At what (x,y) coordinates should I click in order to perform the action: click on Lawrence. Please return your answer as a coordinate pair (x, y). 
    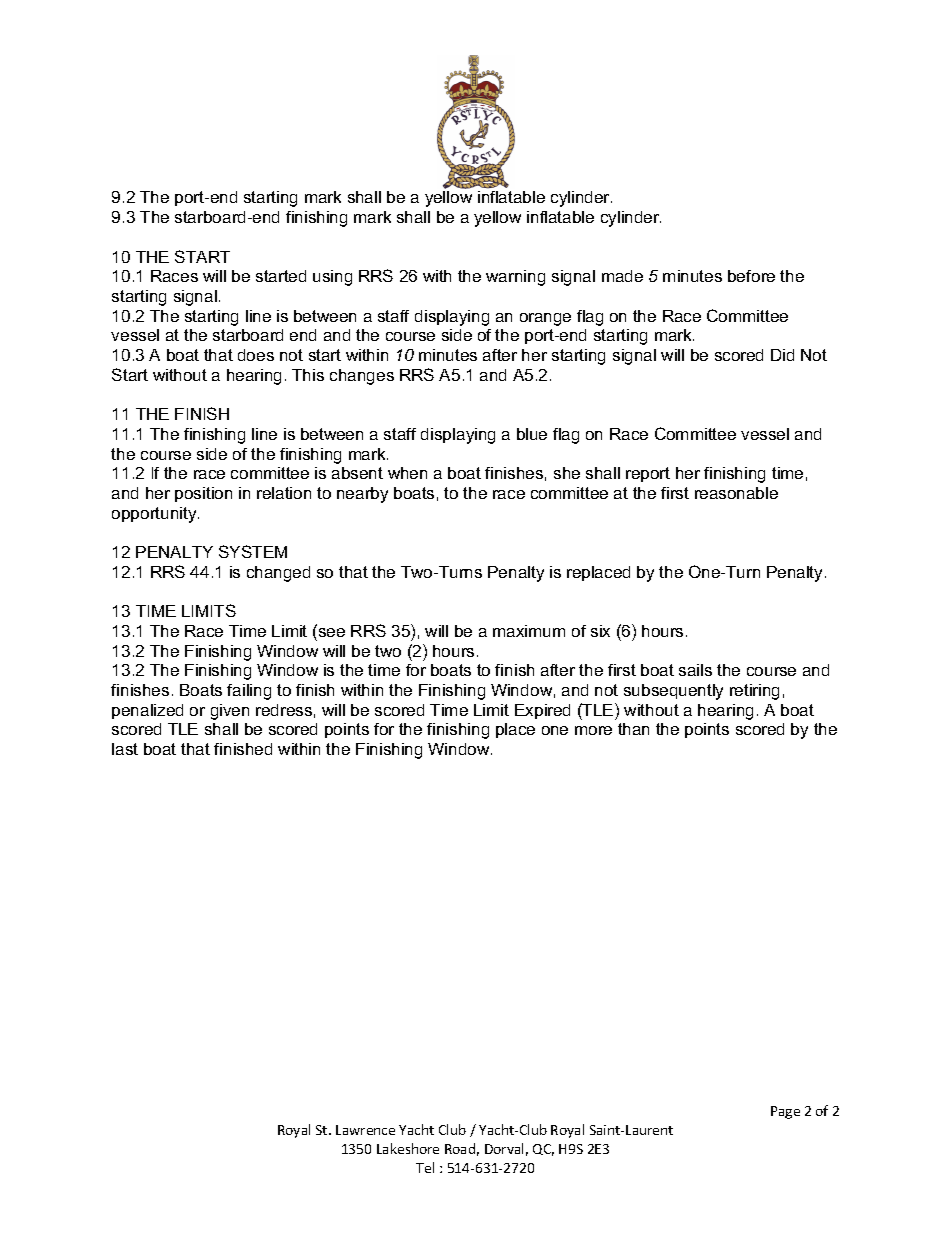
    Looking at the image, I should click on (365, 1130).
